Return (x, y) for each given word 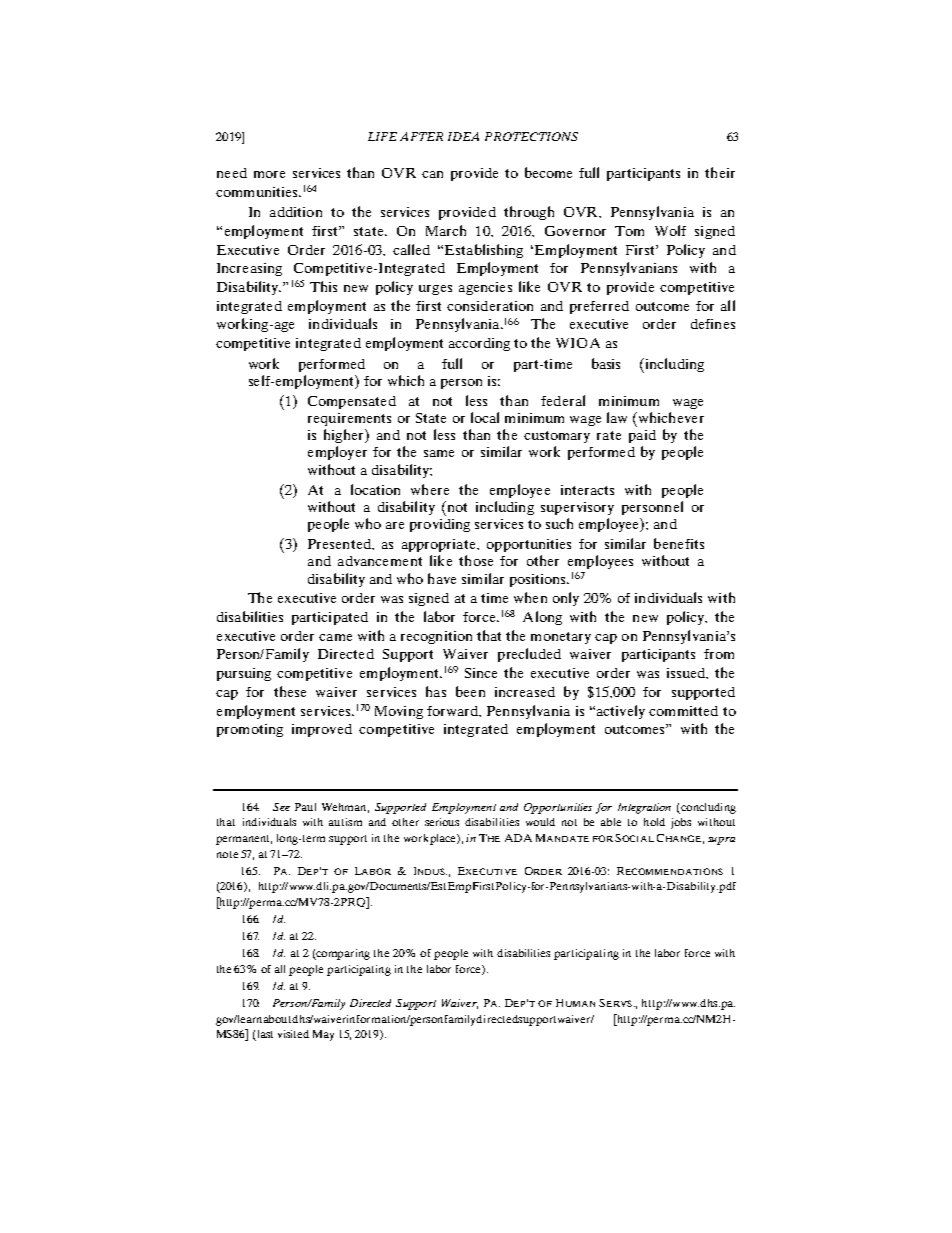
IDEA (463, 136)
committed (683, 711)
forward (453, 711)
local (485, 417)
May (323, 1035)
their (720, 172)
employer (337, 453)
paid (642, 436)
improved (322, 730)
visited (293, 1034)
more (269, 174)
